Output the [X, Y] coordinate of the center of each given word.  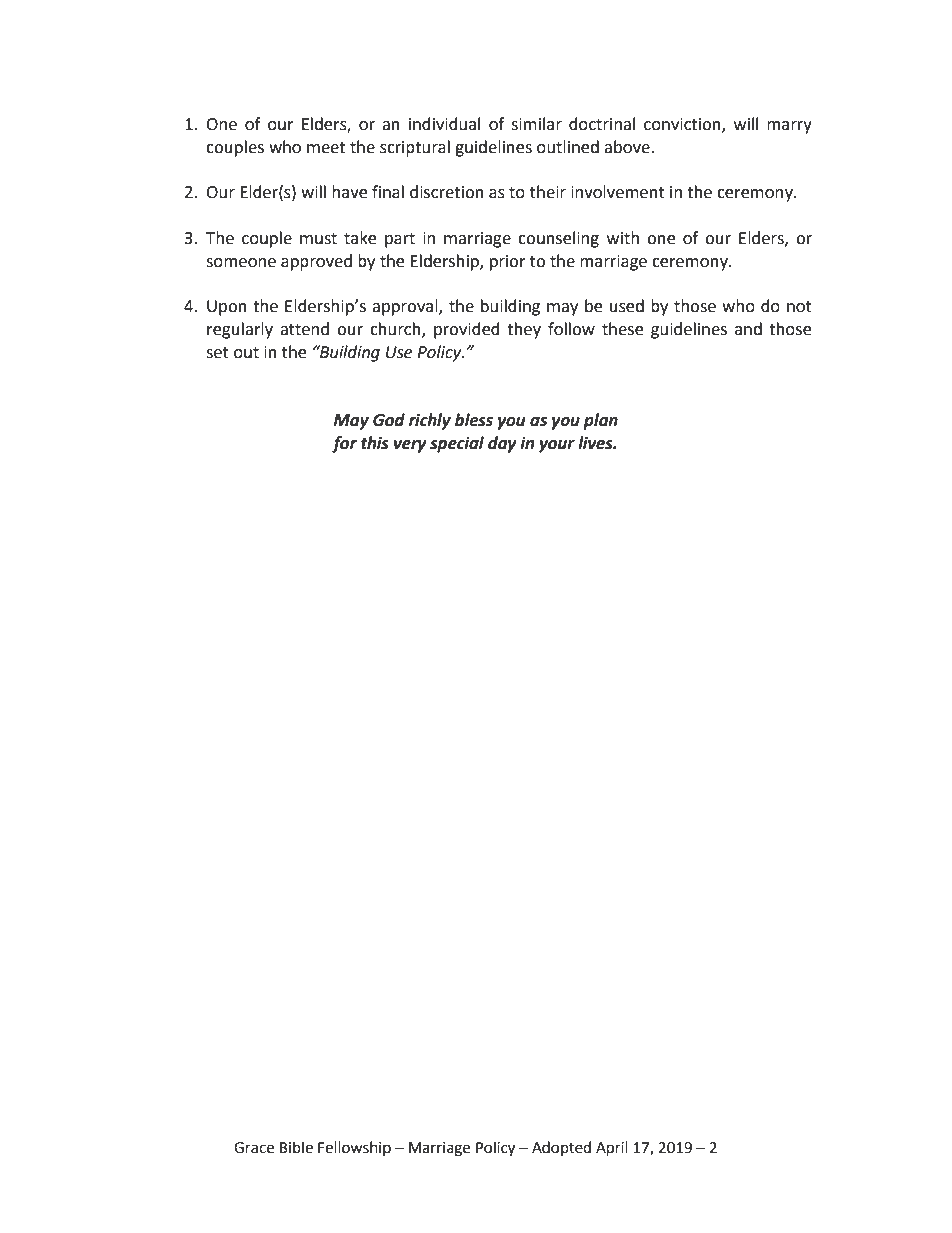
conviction [683, 125]
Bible [296, 1147]
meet [326, 148]
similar [536, 124]
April [612, 1149]
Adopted [561, 1148]
